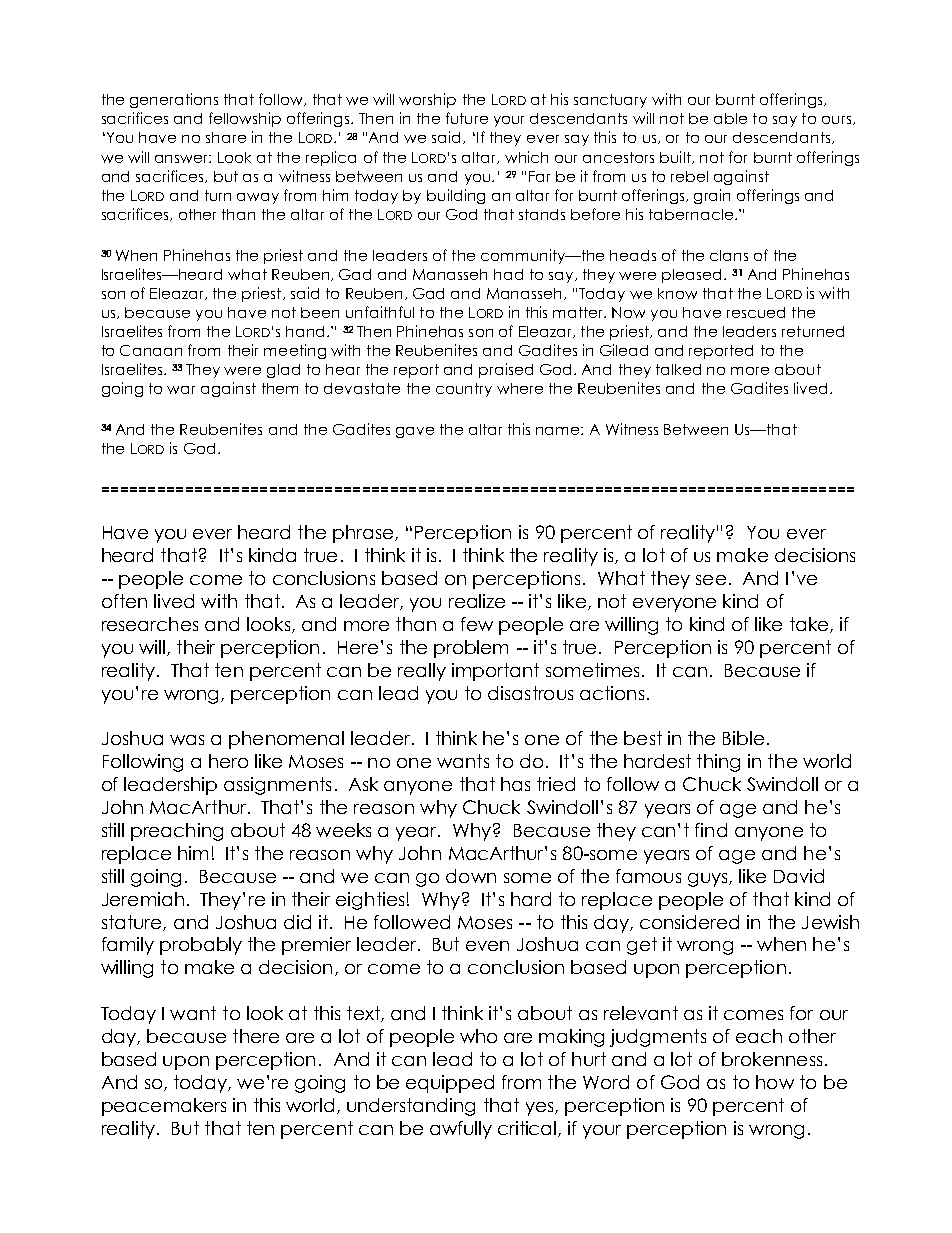 Image resolution: width=952 pixels, height=1233 pixels. I want to click on equipped, so click(450, 1084).
